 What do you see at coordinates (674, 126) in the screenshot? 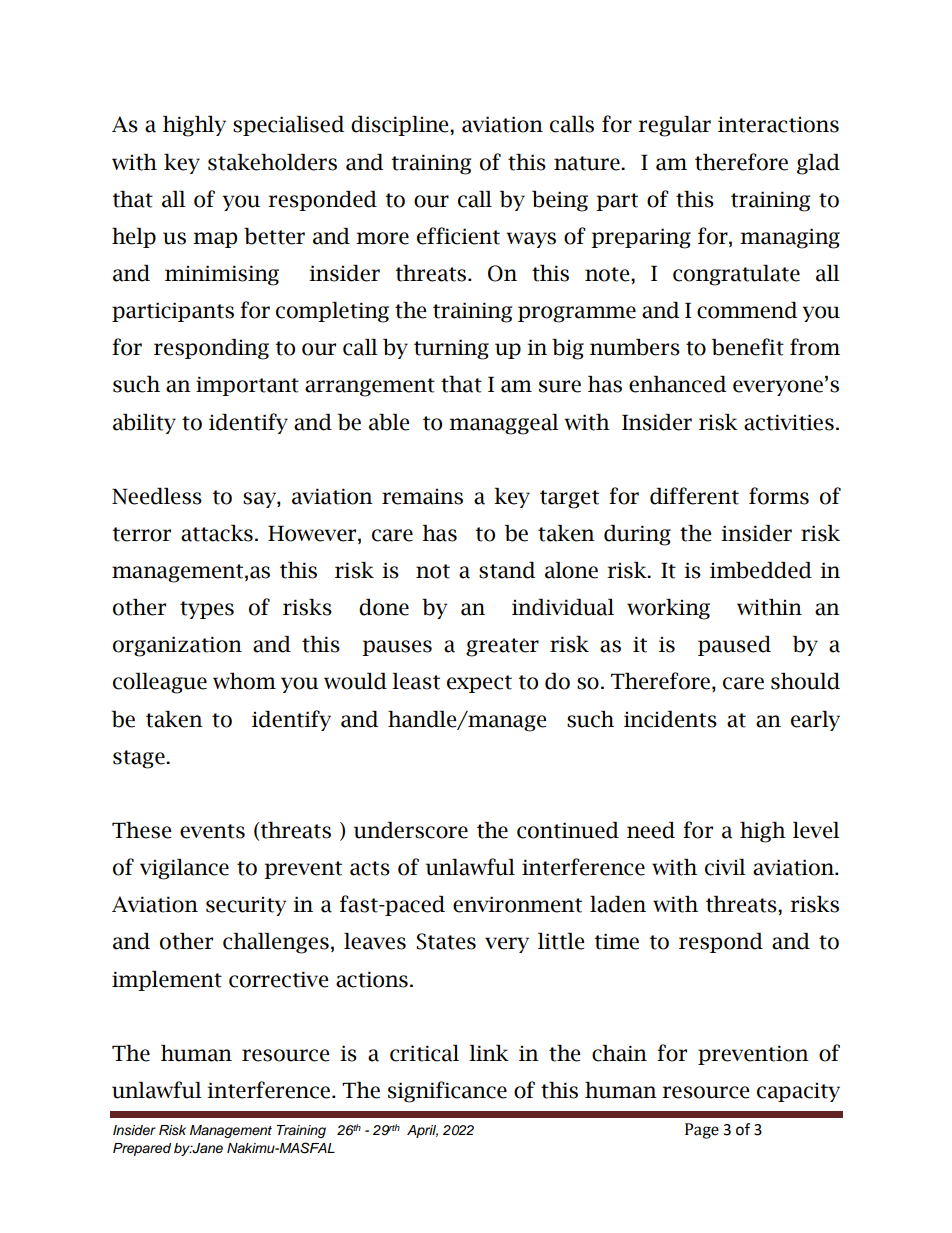
I see `regular` at bounding box center [674, 126].
